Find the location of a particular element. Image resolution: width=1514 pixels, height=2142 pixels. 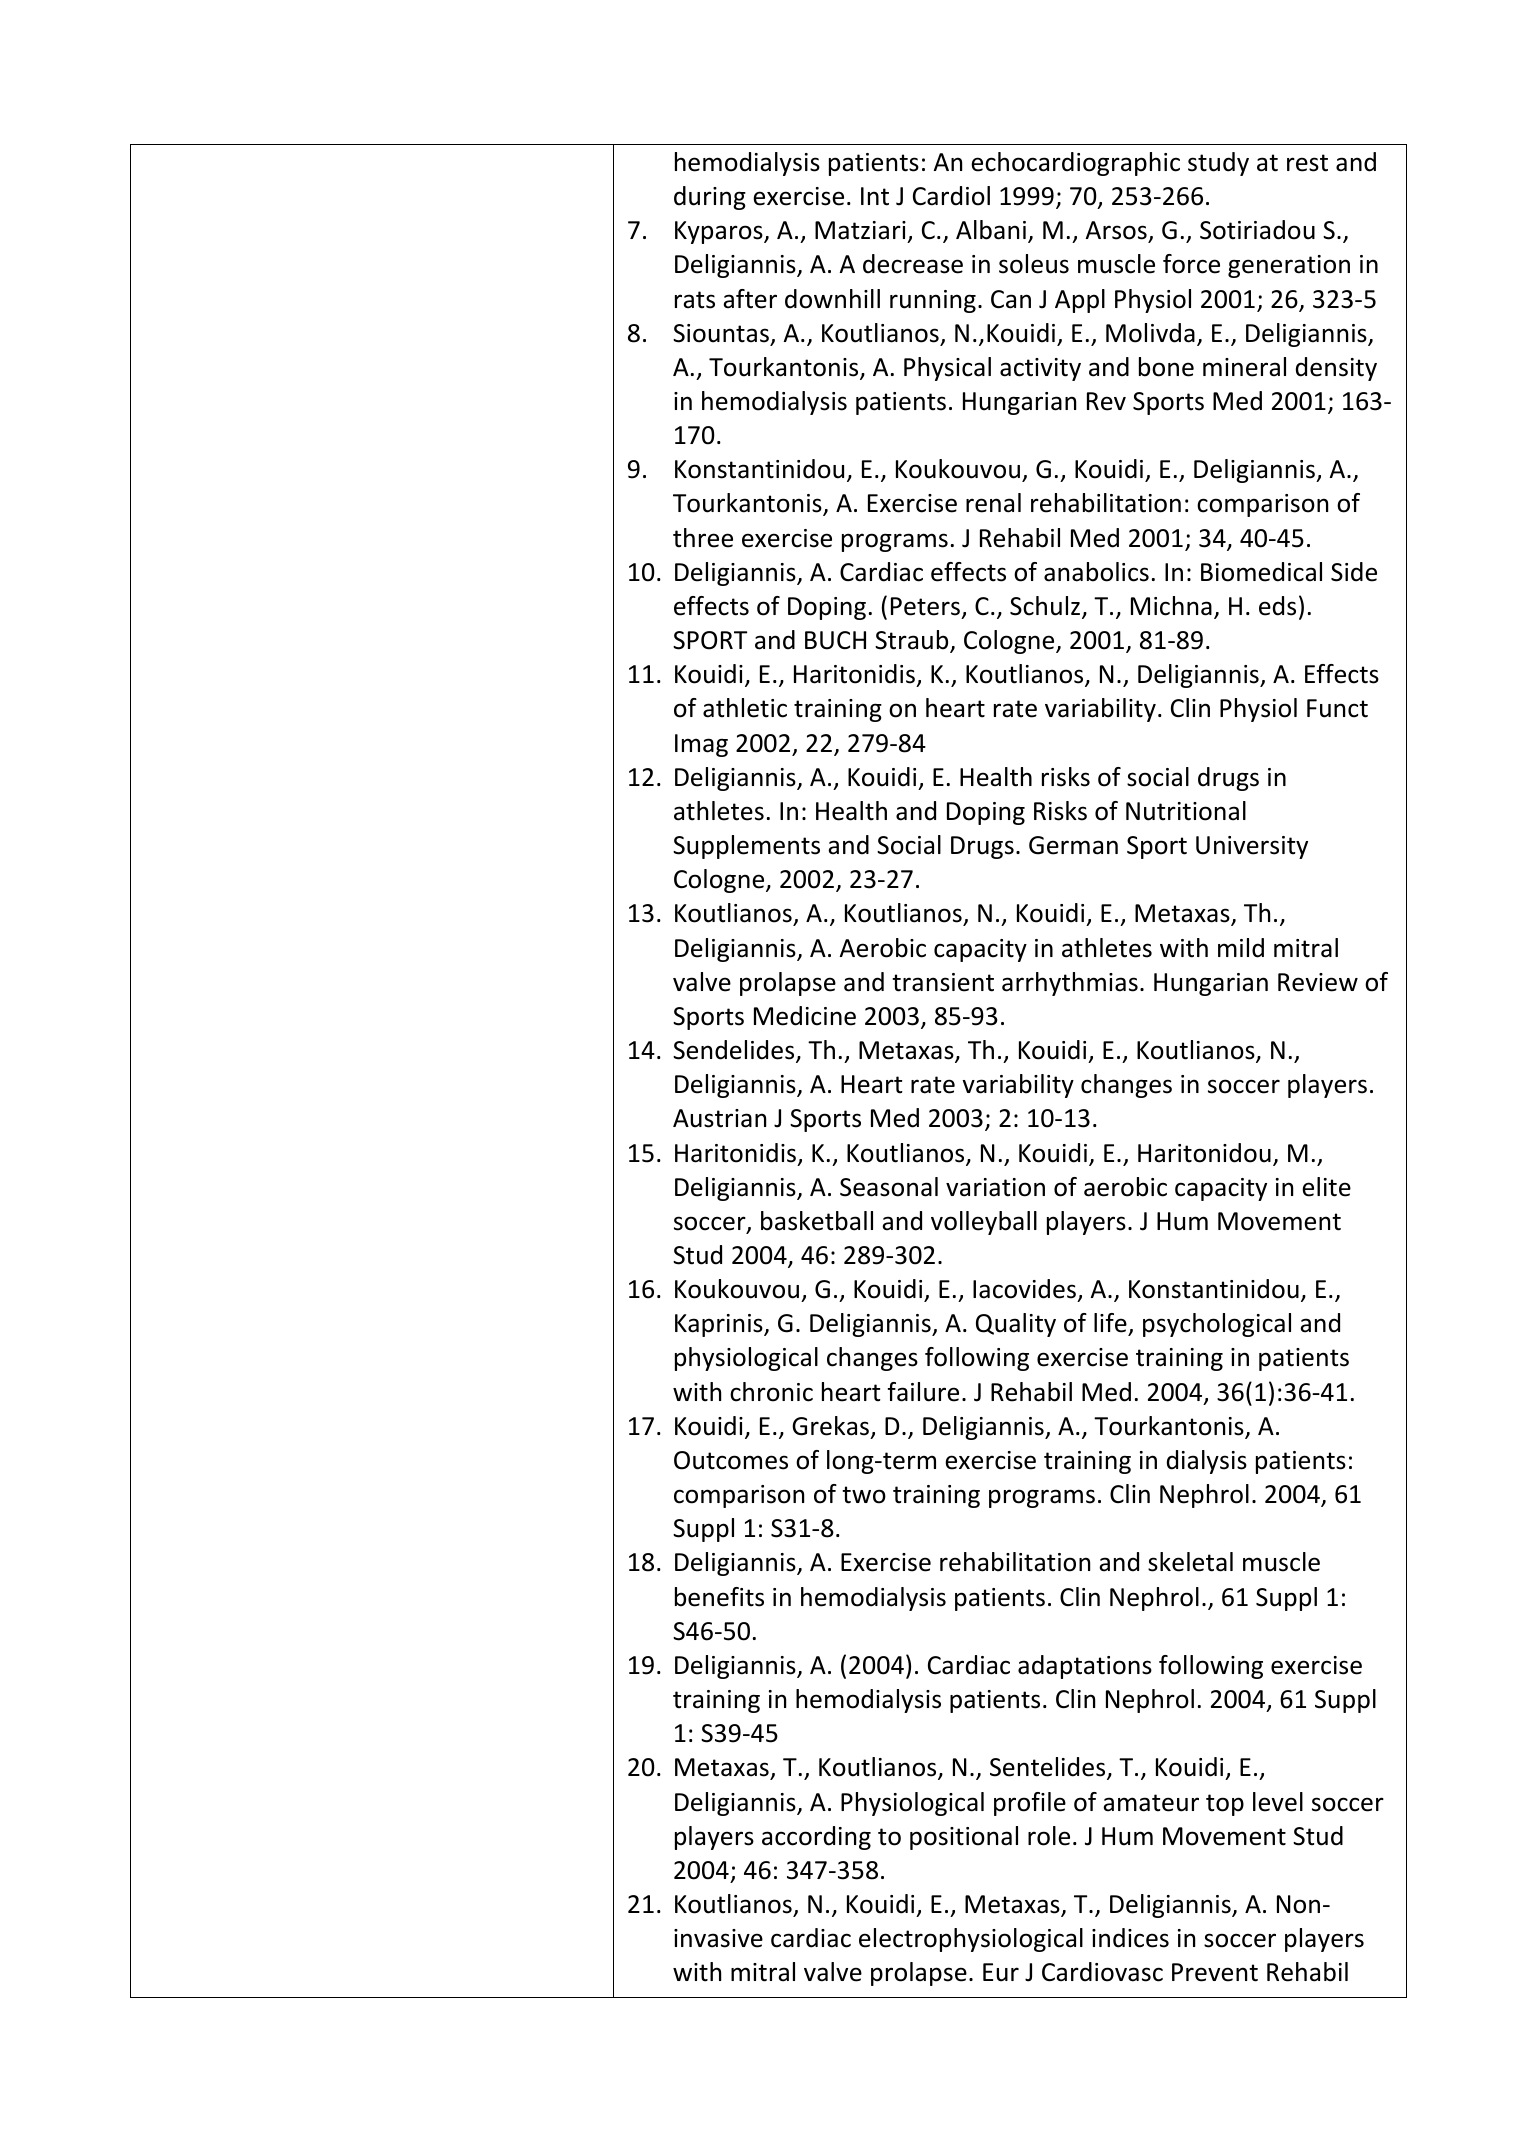

German is located at coordinates (1073, 845).
